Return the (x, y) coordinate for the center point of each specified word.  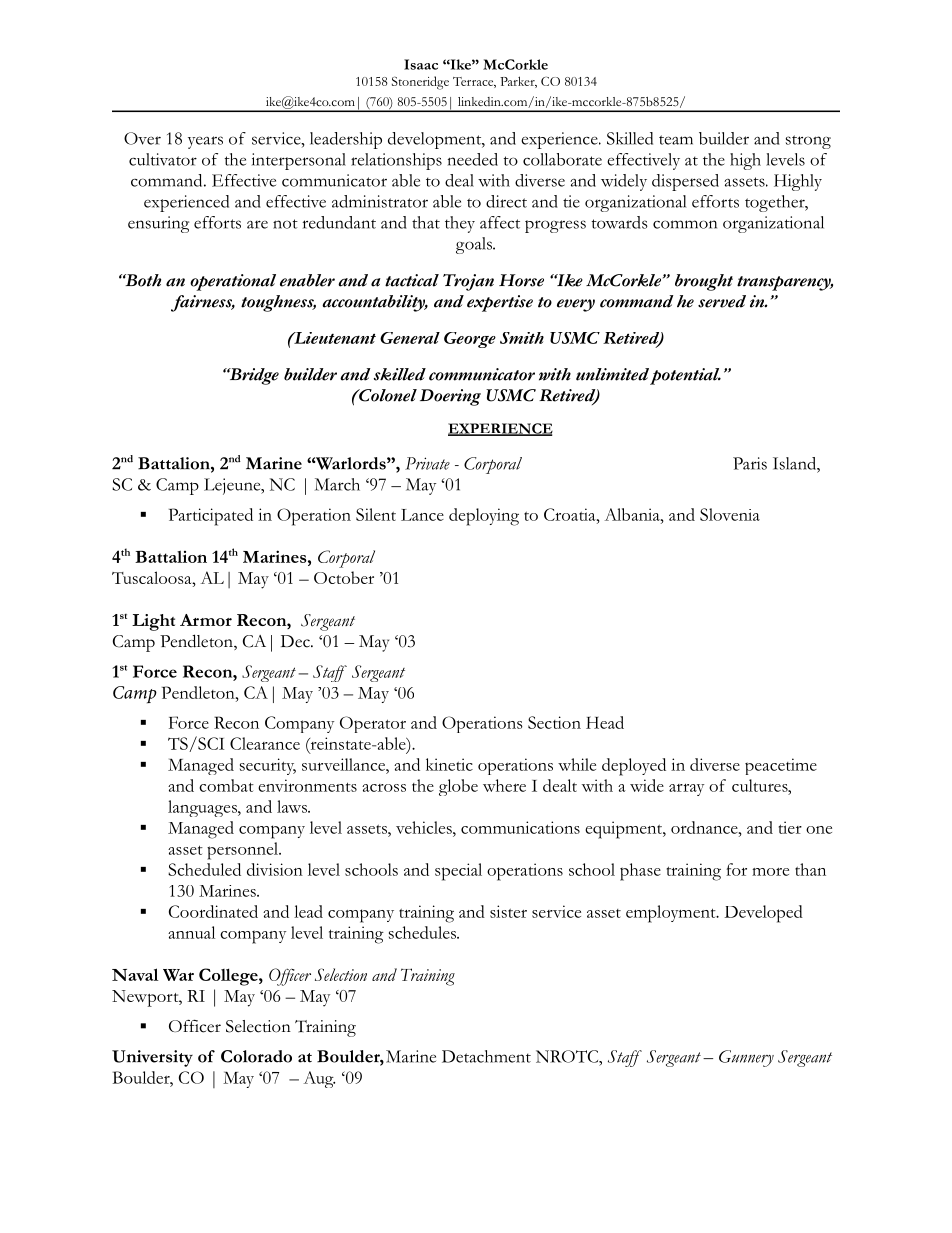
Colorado (256, 1056)
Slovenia (730, 514)
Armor (206, 620)
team (676, 140)
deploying (484, 517)
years (205, 142)
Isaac (421, 64)
